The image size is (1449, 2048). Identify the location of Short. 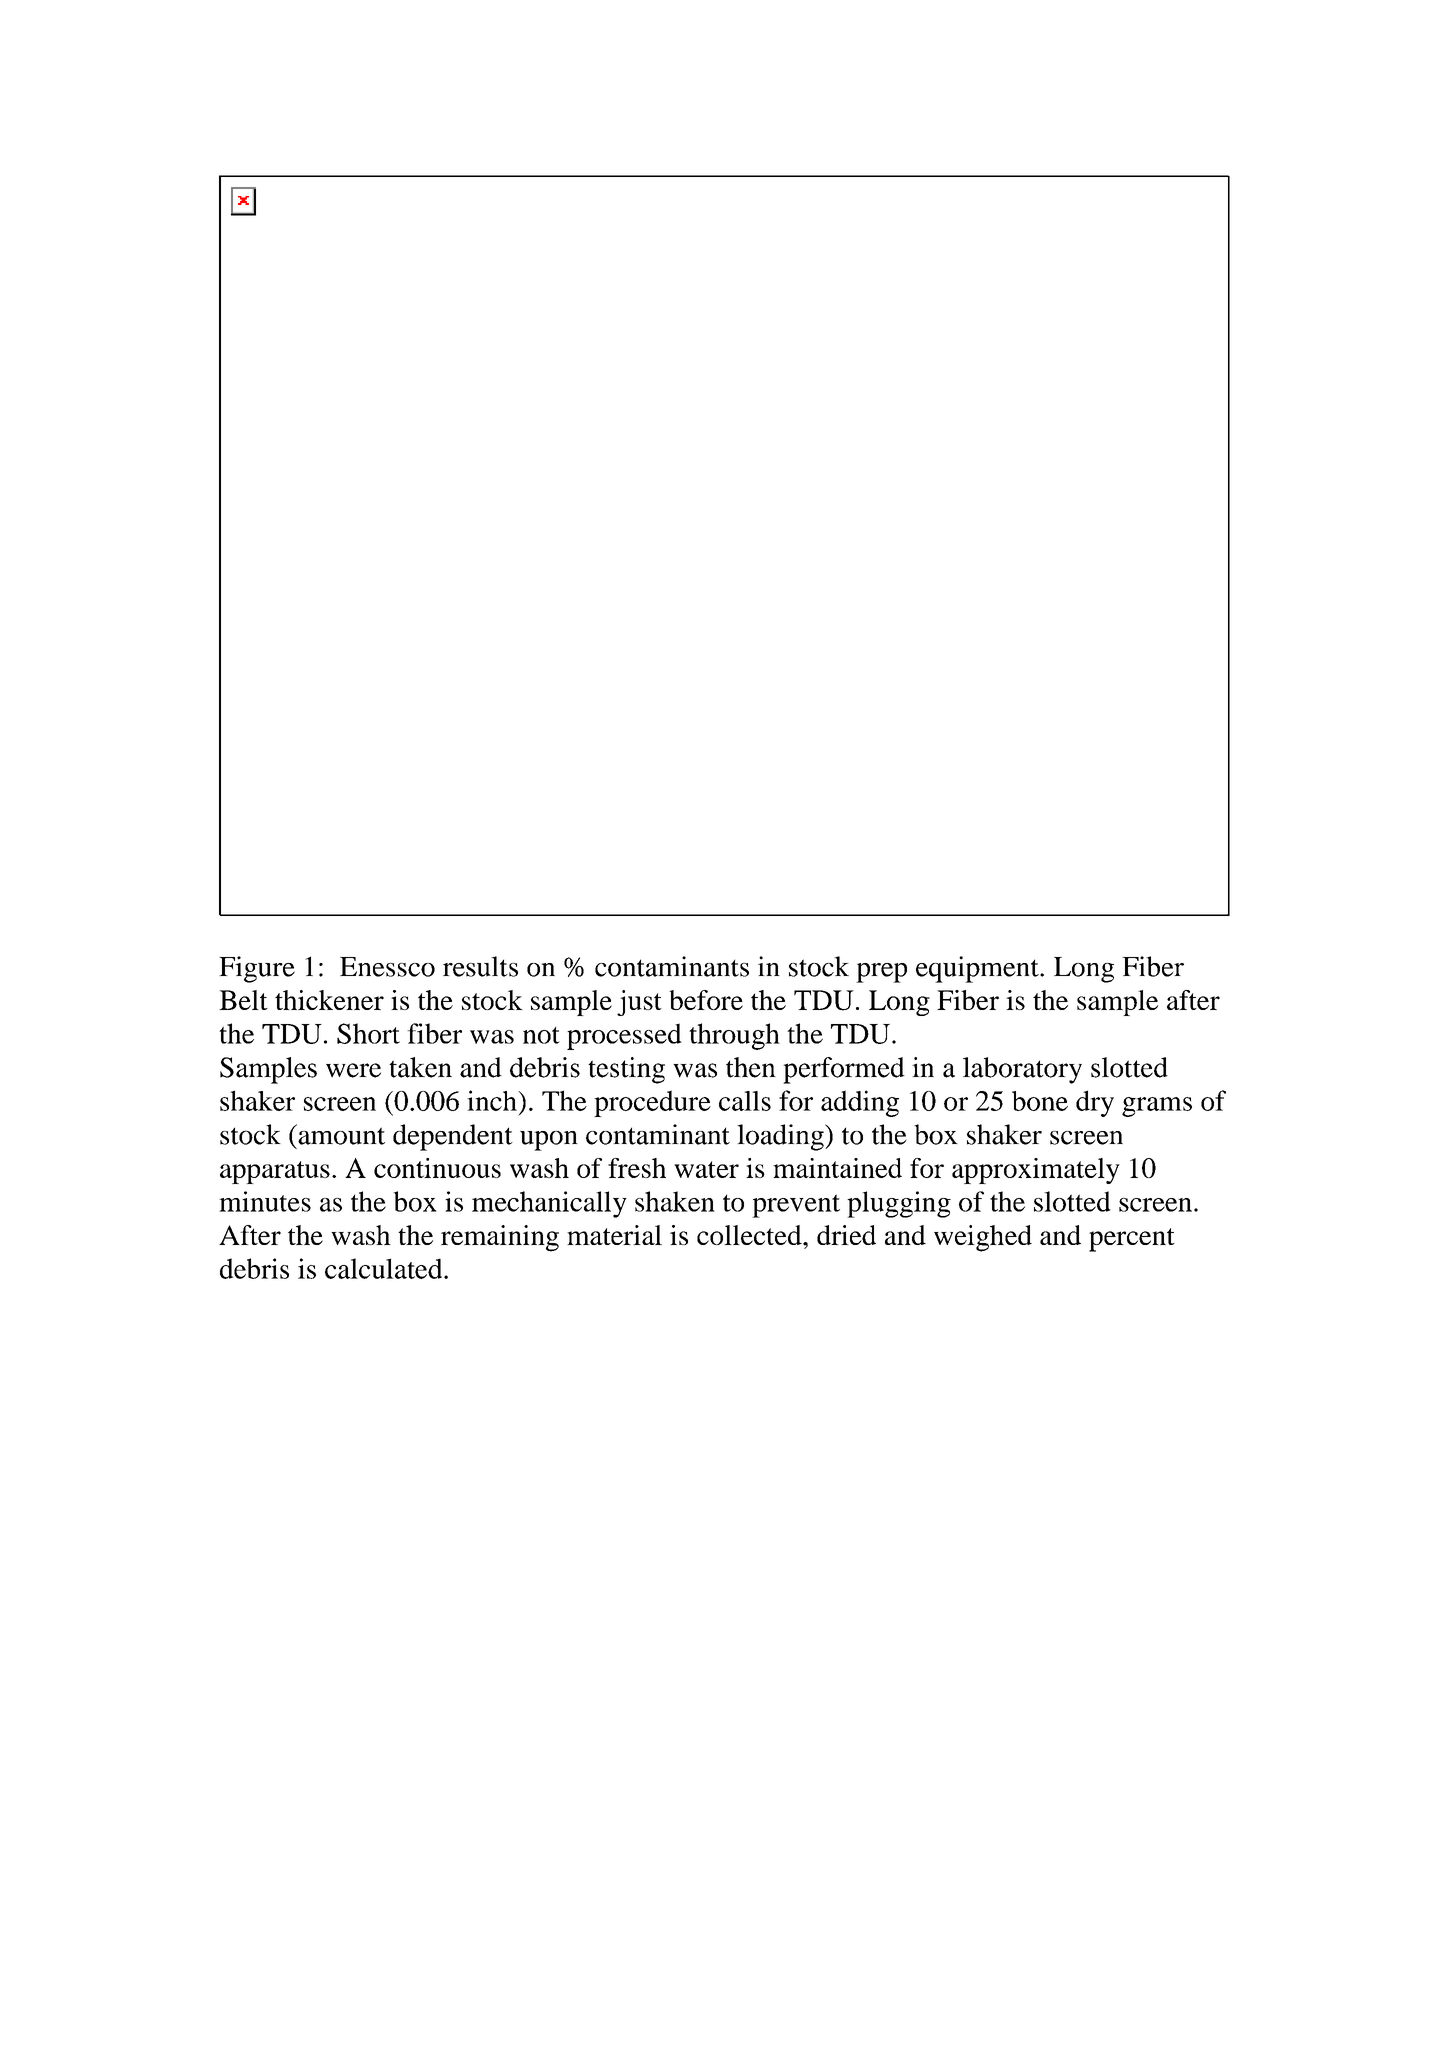
(368, 1033).
